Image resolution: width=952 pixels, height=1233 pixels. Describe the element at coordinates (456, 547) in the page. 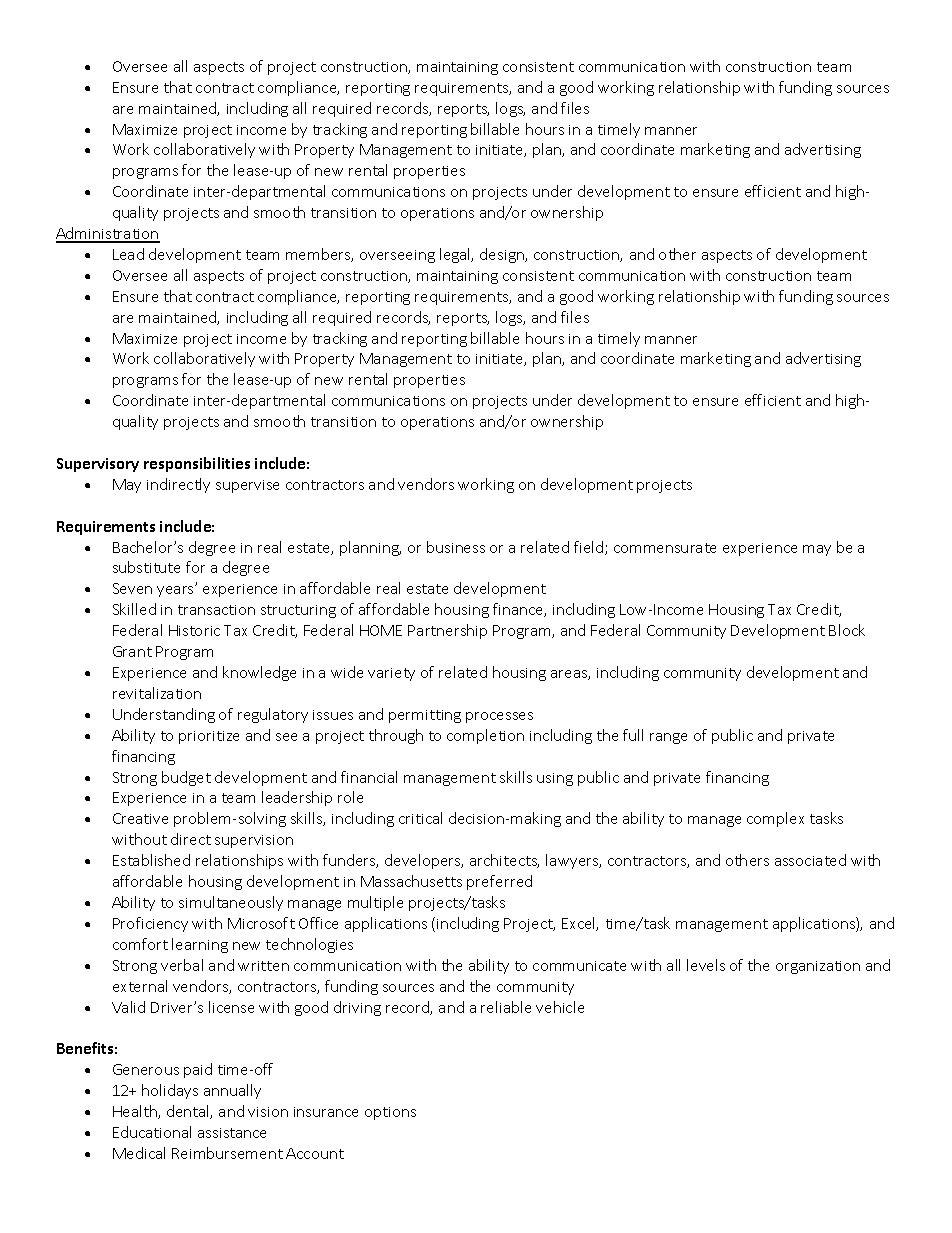

I see `business` at that location.
